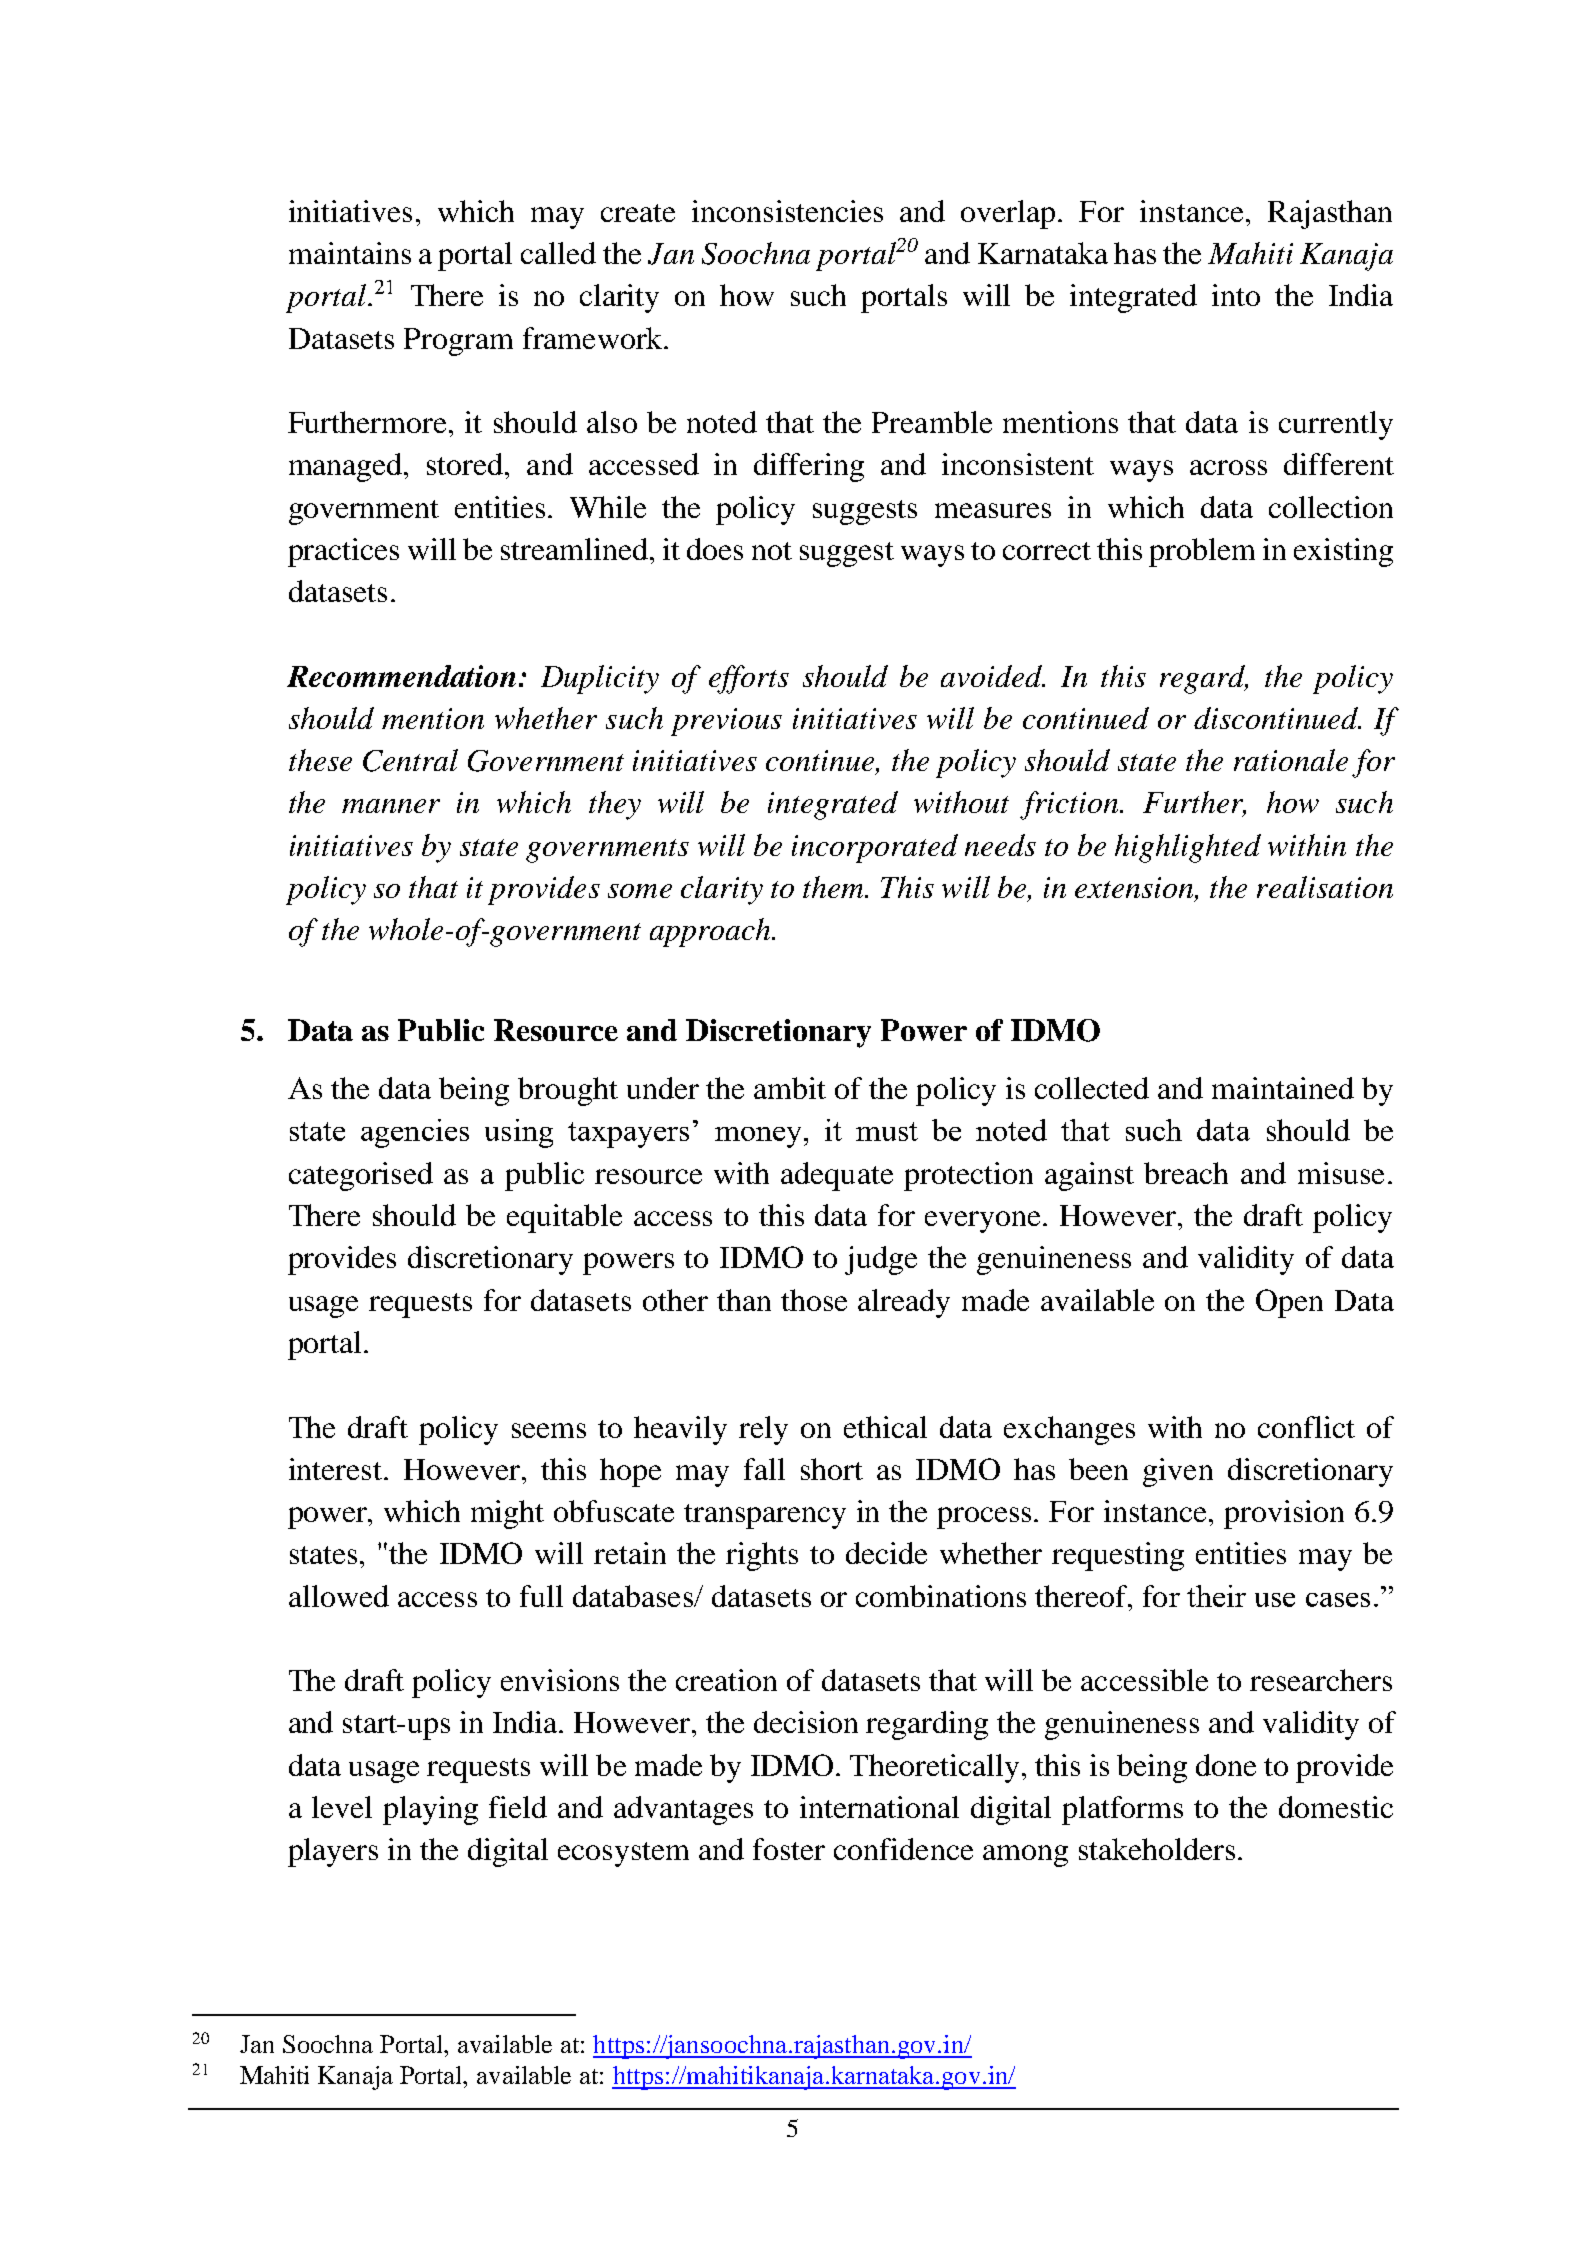 The width and height of the image is (1586, 2243). What do you see at coordinates (834, 887) in the image?
I see `them` at bounding box center [834, 887].
